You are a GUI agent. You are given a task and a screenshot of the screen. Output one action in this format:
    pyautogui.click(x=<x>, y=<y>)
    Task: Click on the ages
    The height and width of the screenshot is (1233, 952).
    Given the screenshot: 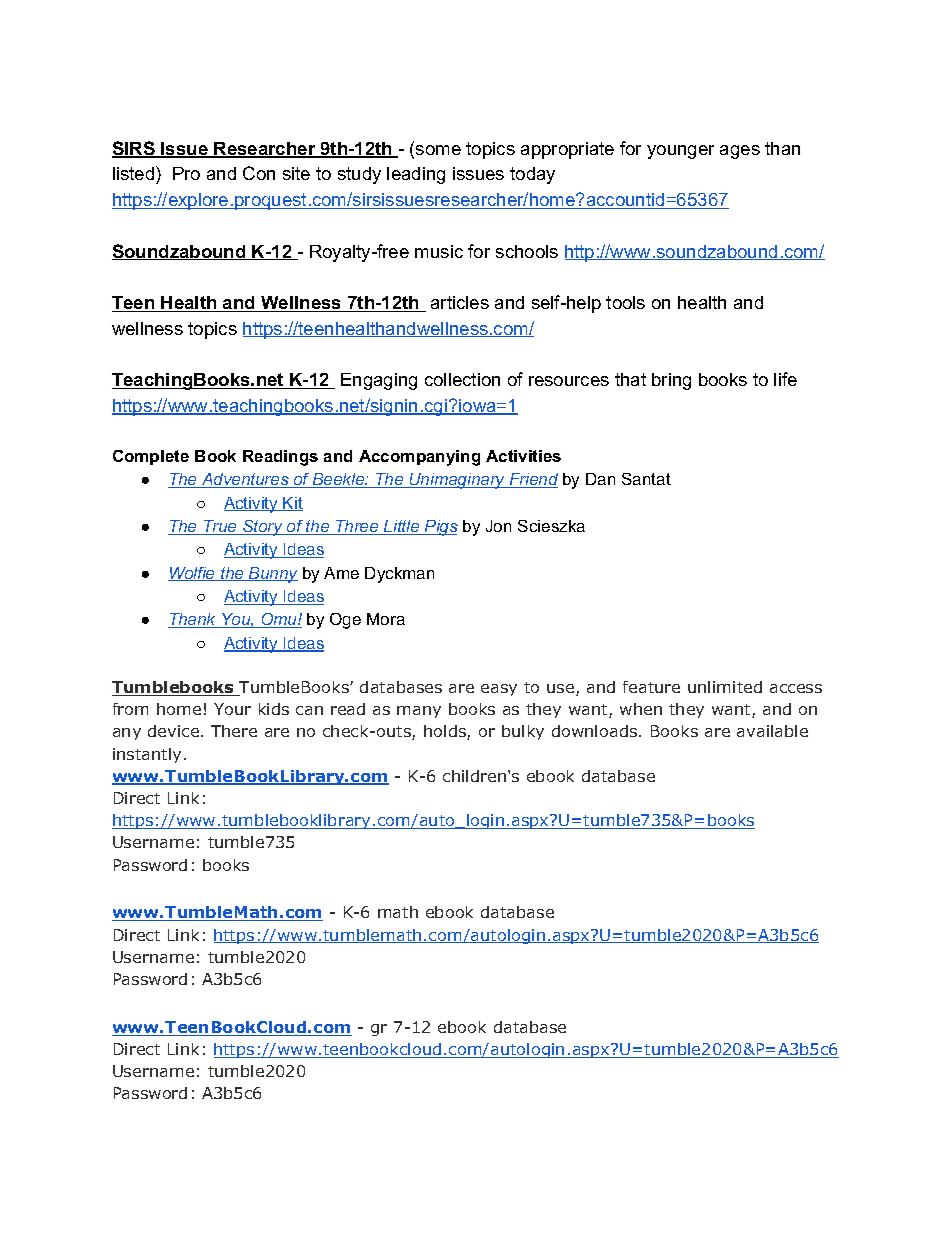 What is the action you would take?
    pyautogui.click(x=740, y=152)
